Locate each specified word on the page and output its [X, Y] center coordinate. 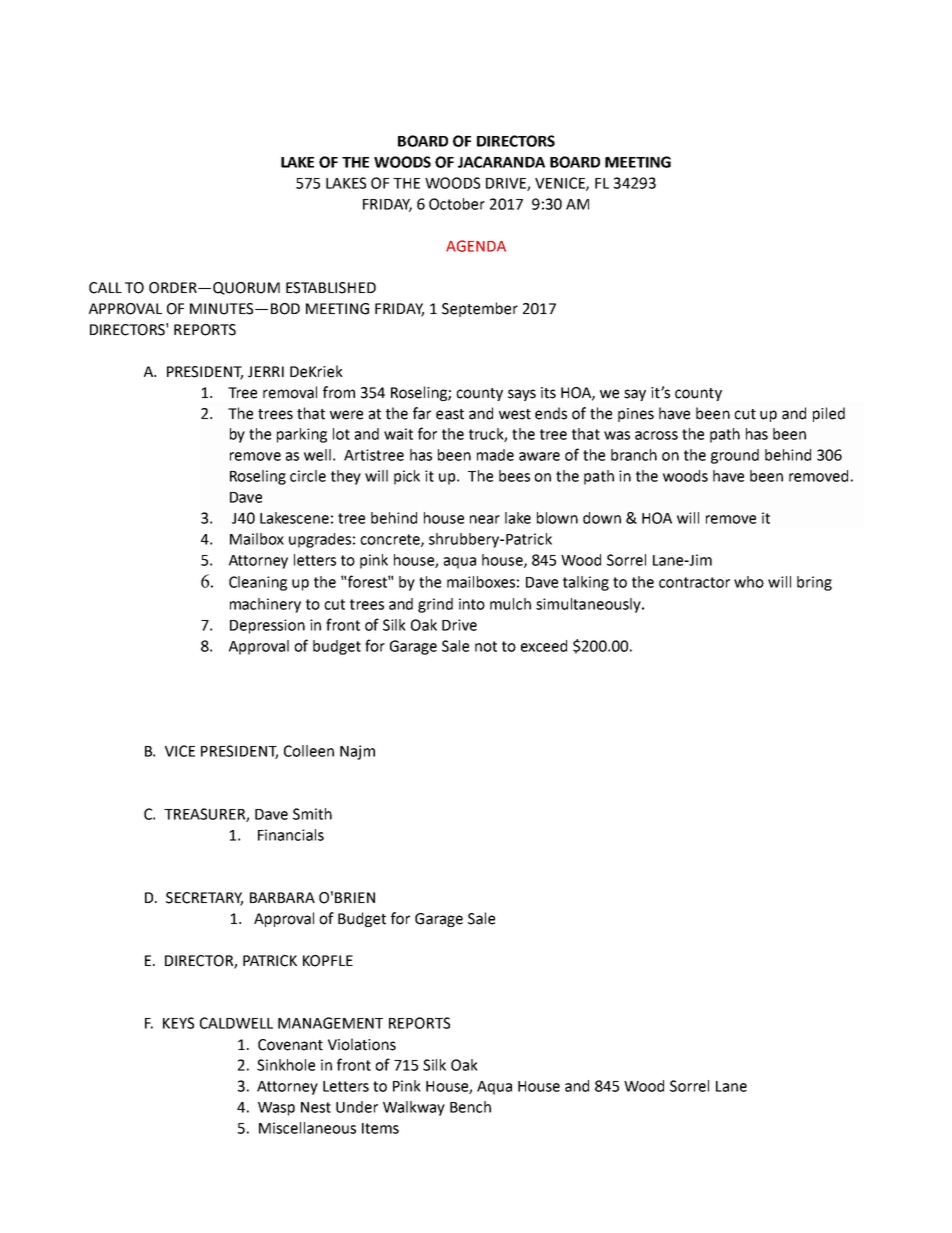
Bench [470, 1107]
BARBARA [282, 897]
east [450, 414]
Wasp [276, 1109]
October [457, 204]
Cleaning [258, 583]
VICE [180, 751]
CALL [105, 288]
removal [290, 392]
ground [735, 456]
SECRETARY [204, 899]
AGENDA [476, 246]
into [472, 604]
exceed [544, 646]
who [749, 582]
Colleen [309, 751]
